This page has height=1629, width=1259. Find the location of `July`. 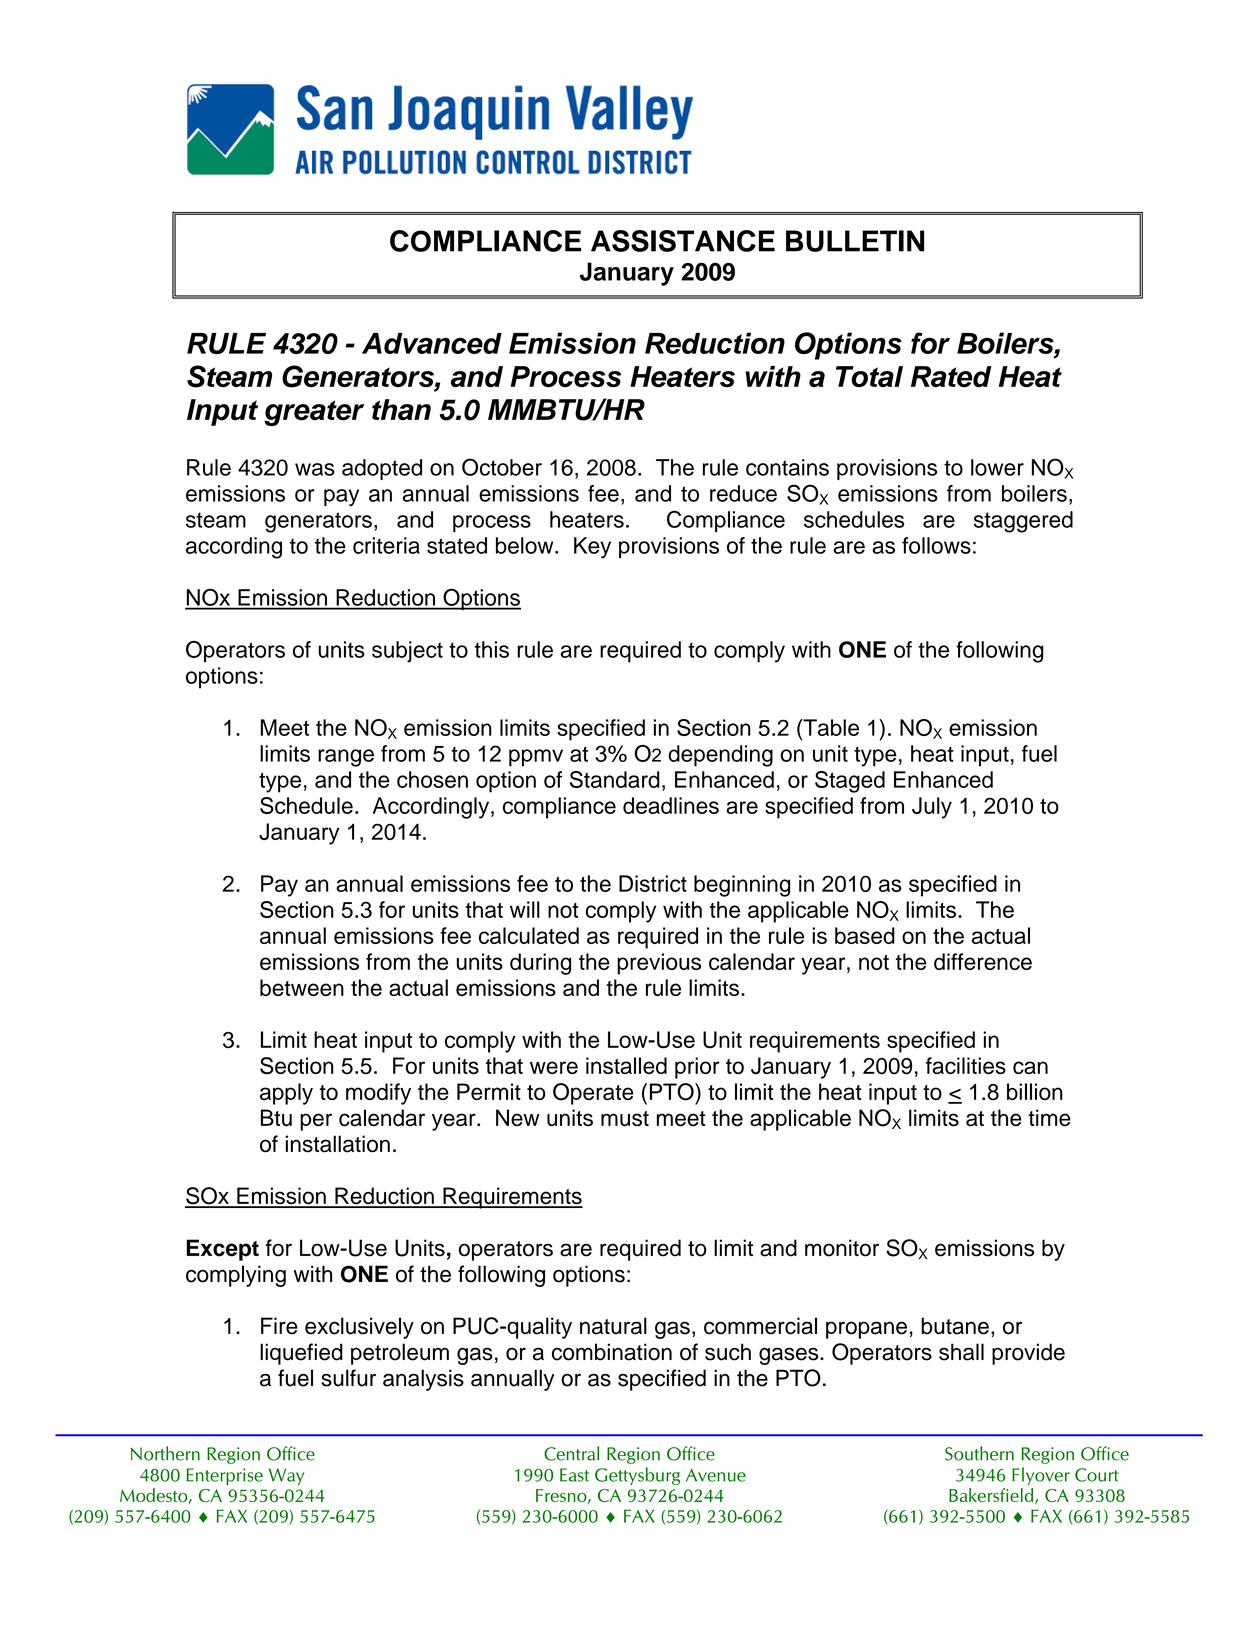

July is located at coordinates (932, 808).
